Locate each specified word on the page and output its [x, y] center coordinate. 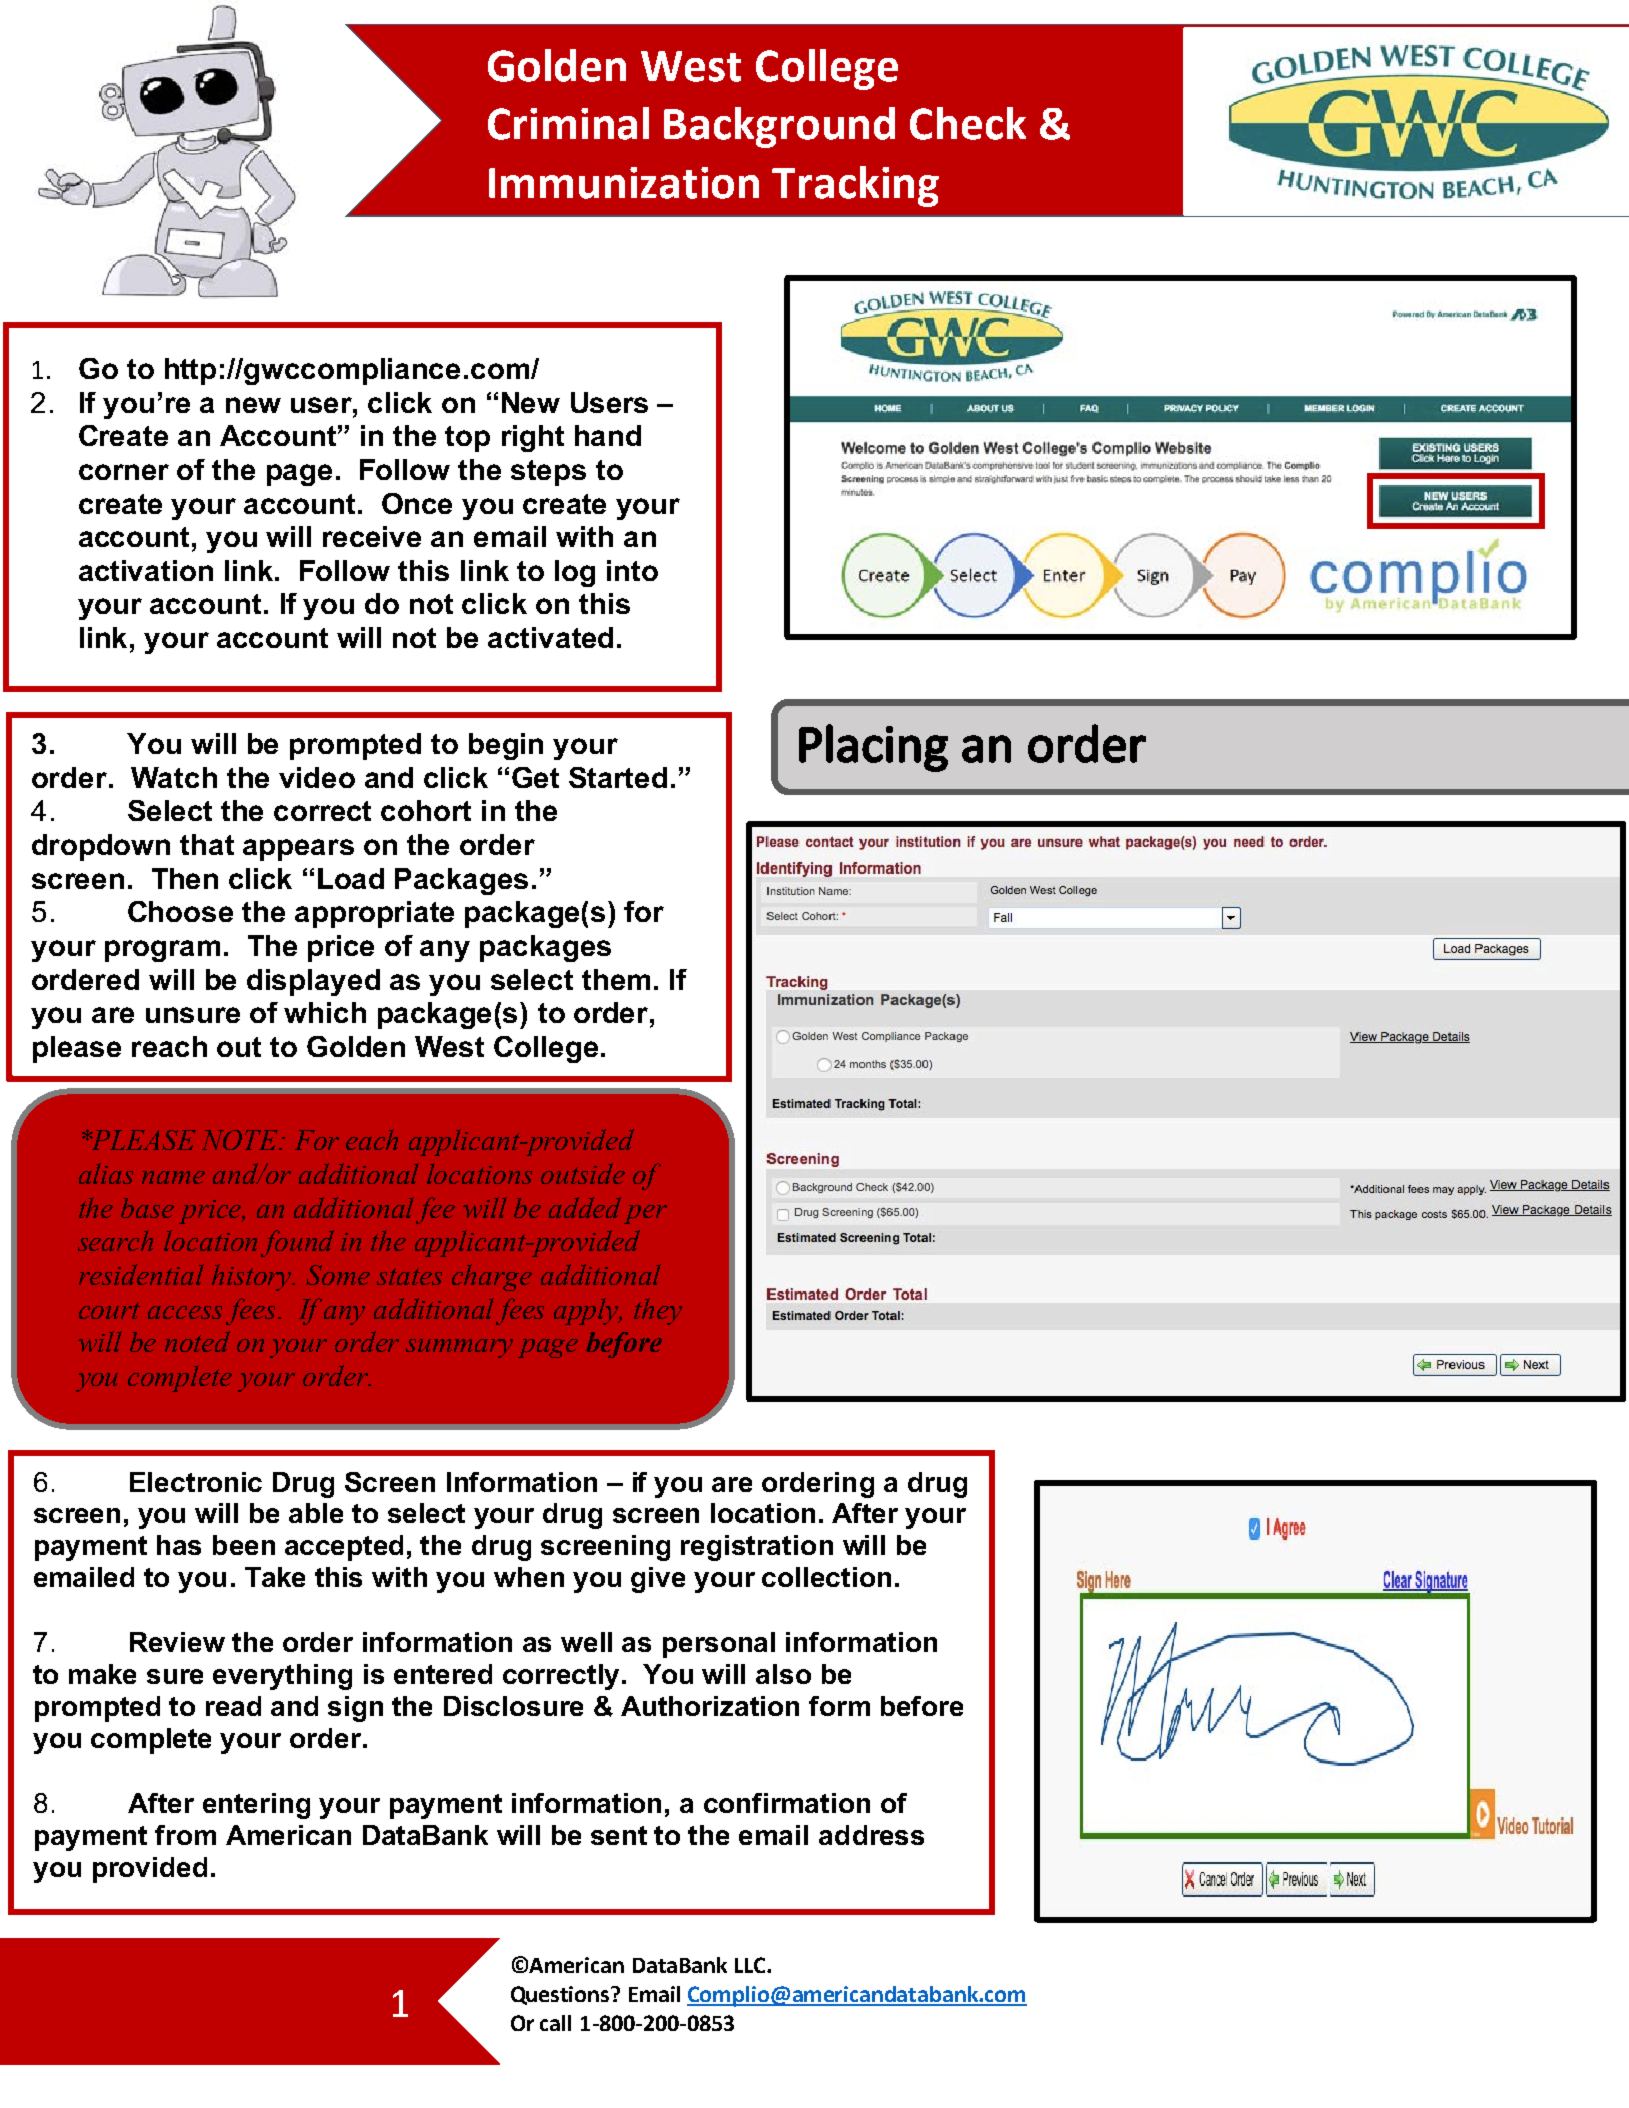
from [185, 1835]
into [632, 570]
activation [146, 570]
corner [124, 472]
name [173, 1177]
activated [550, 637]
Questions [561, 1995]
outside [583, 1173]
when [529, 1577]
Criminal [568, 123]
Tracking [855, 186]
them [616, 979]
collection [826, 1577]
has [179, 1545]
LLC [751, 1965]
